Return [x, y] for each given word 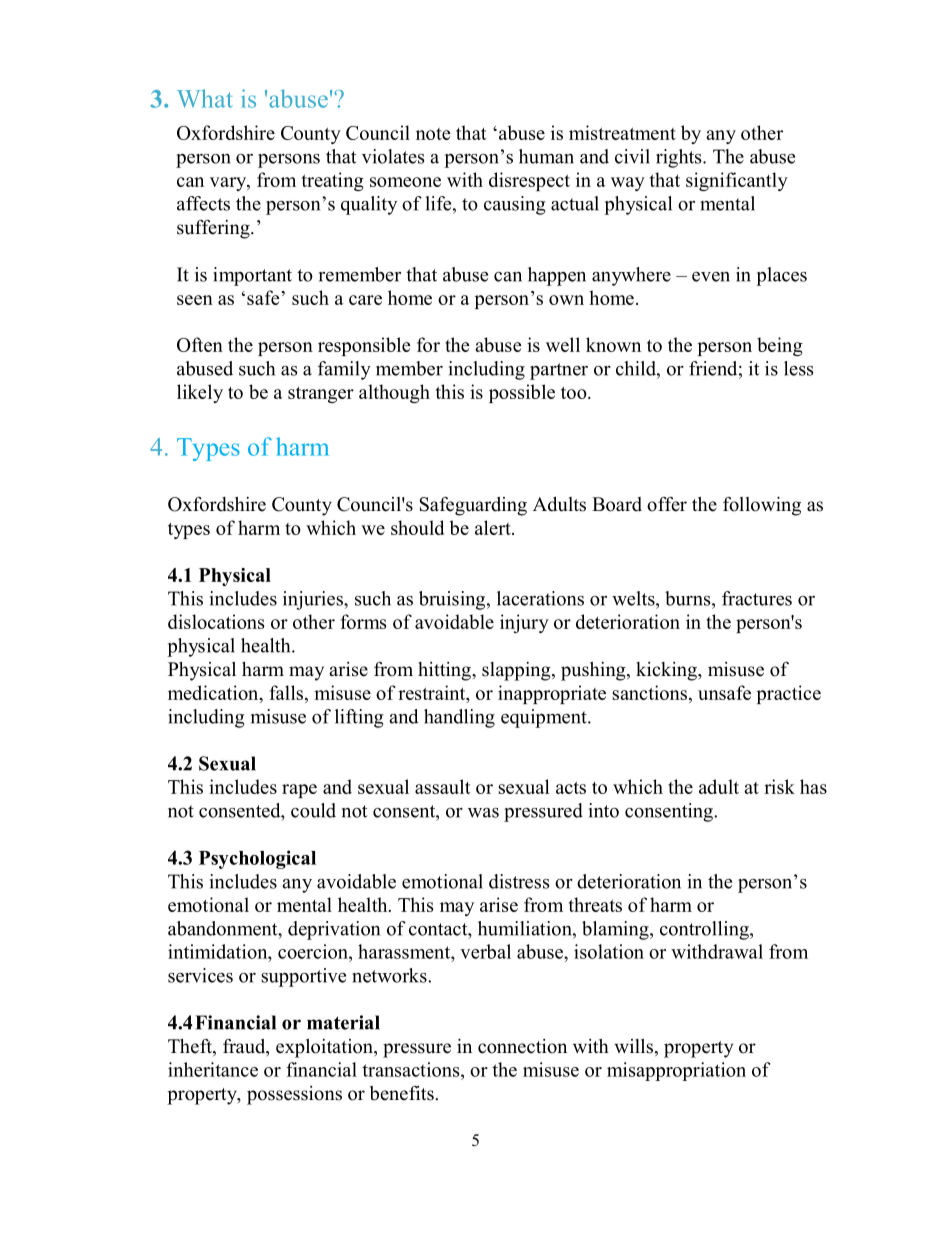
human [546, 156]
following [762, 506]
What [205, 98]
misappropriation [676, 1071]
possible [522, 393]
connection [522, 1046]
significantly [737, 181]
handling [459, 718]
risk [779, 786]
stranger [321, 395]
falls [288, 692]
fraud [245, 1047]
